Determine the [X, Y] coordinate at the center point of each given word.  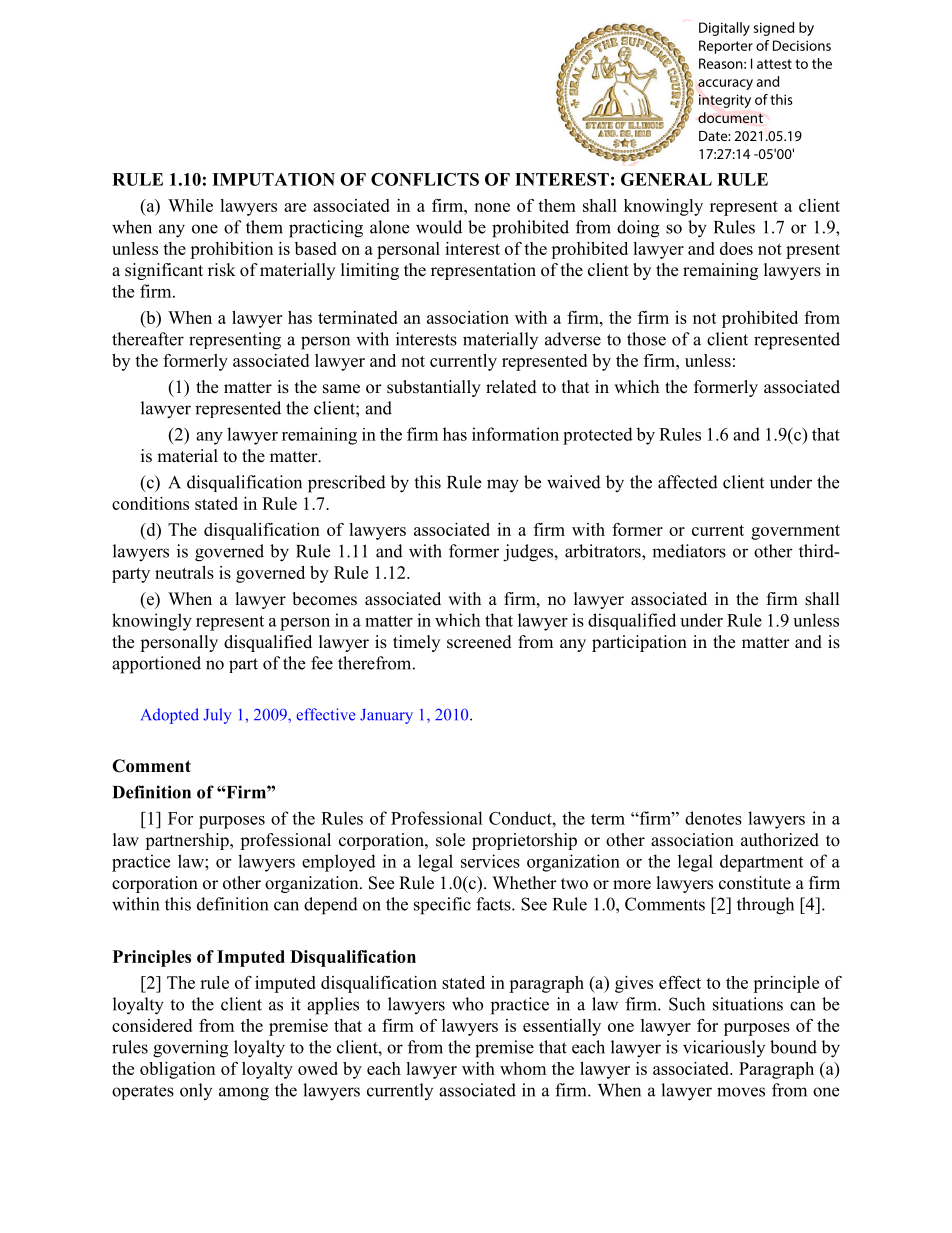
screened [479, 642]
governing [190, 1049]
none [492, 207]
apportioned [156, 665]
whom [523, 1068]
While [190, 205]
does [736, 248]
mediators [689, 551]
